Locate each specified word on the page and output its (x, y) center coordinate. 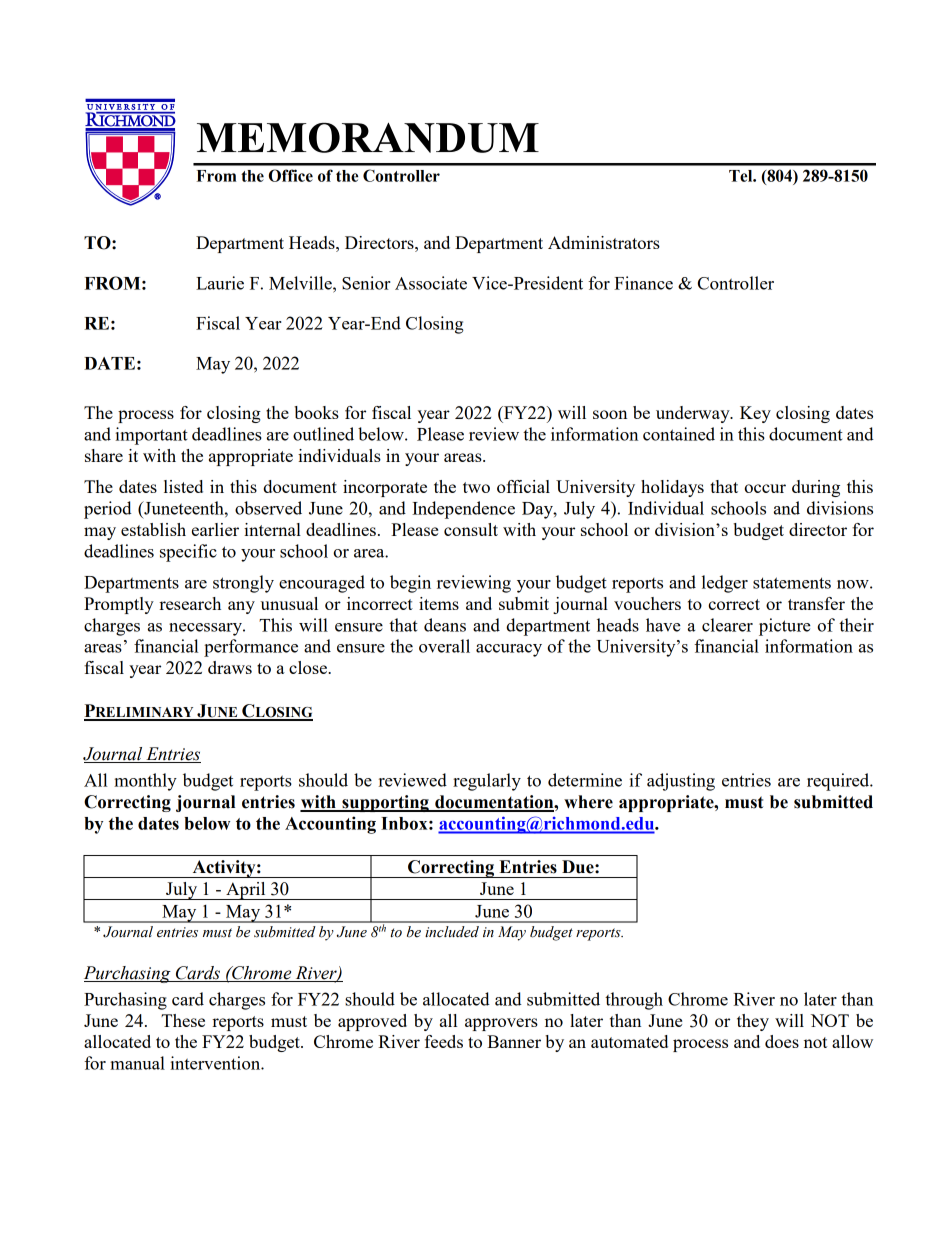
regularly (487, 782)
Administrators (604, 242)
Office (291, 175)
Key (755, 414)
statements (792, 583)
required (839, 782)
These (183, 1020)
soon (610, 414)
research (190, 603)
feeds (444, 1041)
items (439, 603)
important (151, 436)
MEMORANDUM (368, 137)
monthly (145, 782)
